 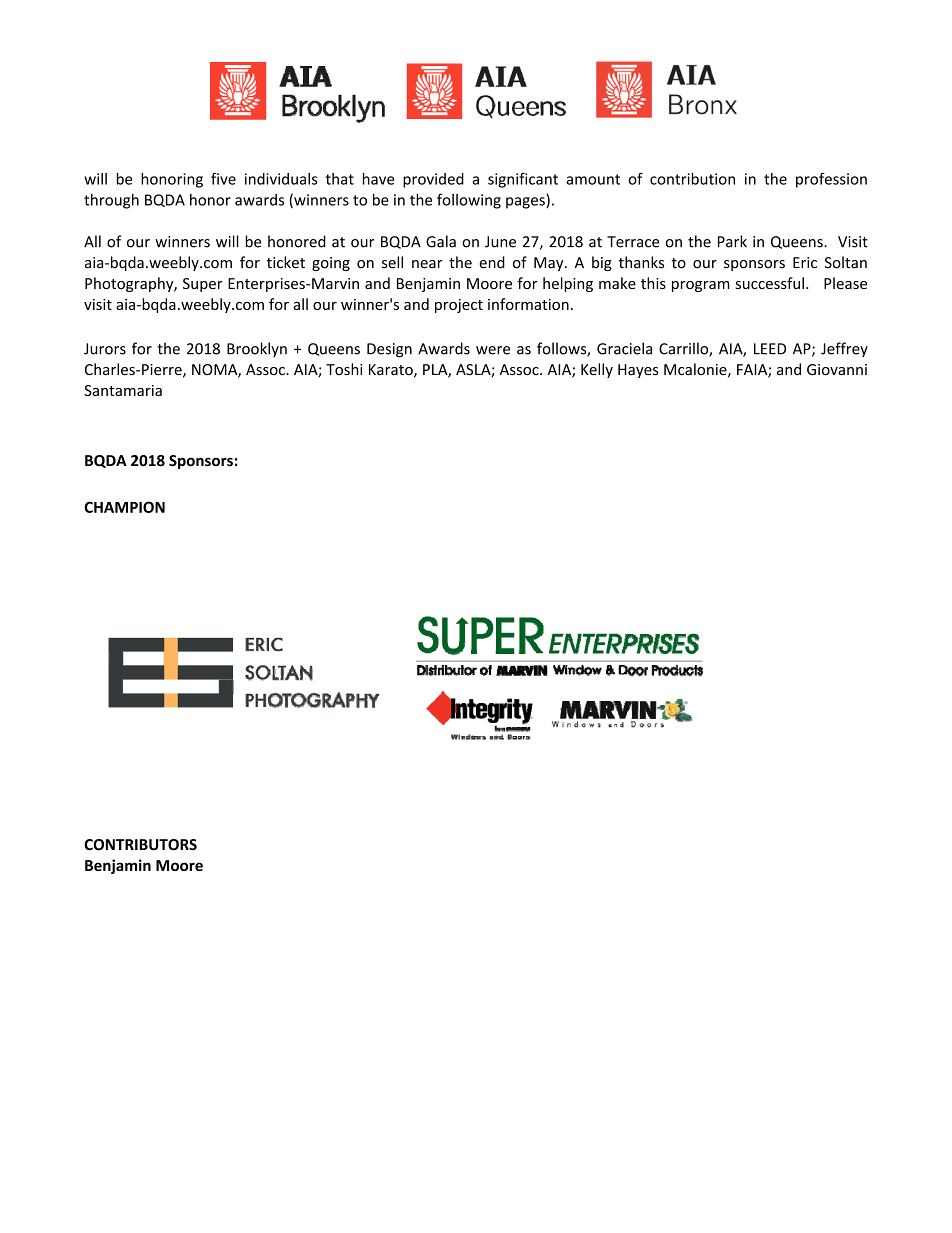 What do you see at coordinates (500, 242) in the screenshot?
I see `June` at bounding box center [500, 242].
